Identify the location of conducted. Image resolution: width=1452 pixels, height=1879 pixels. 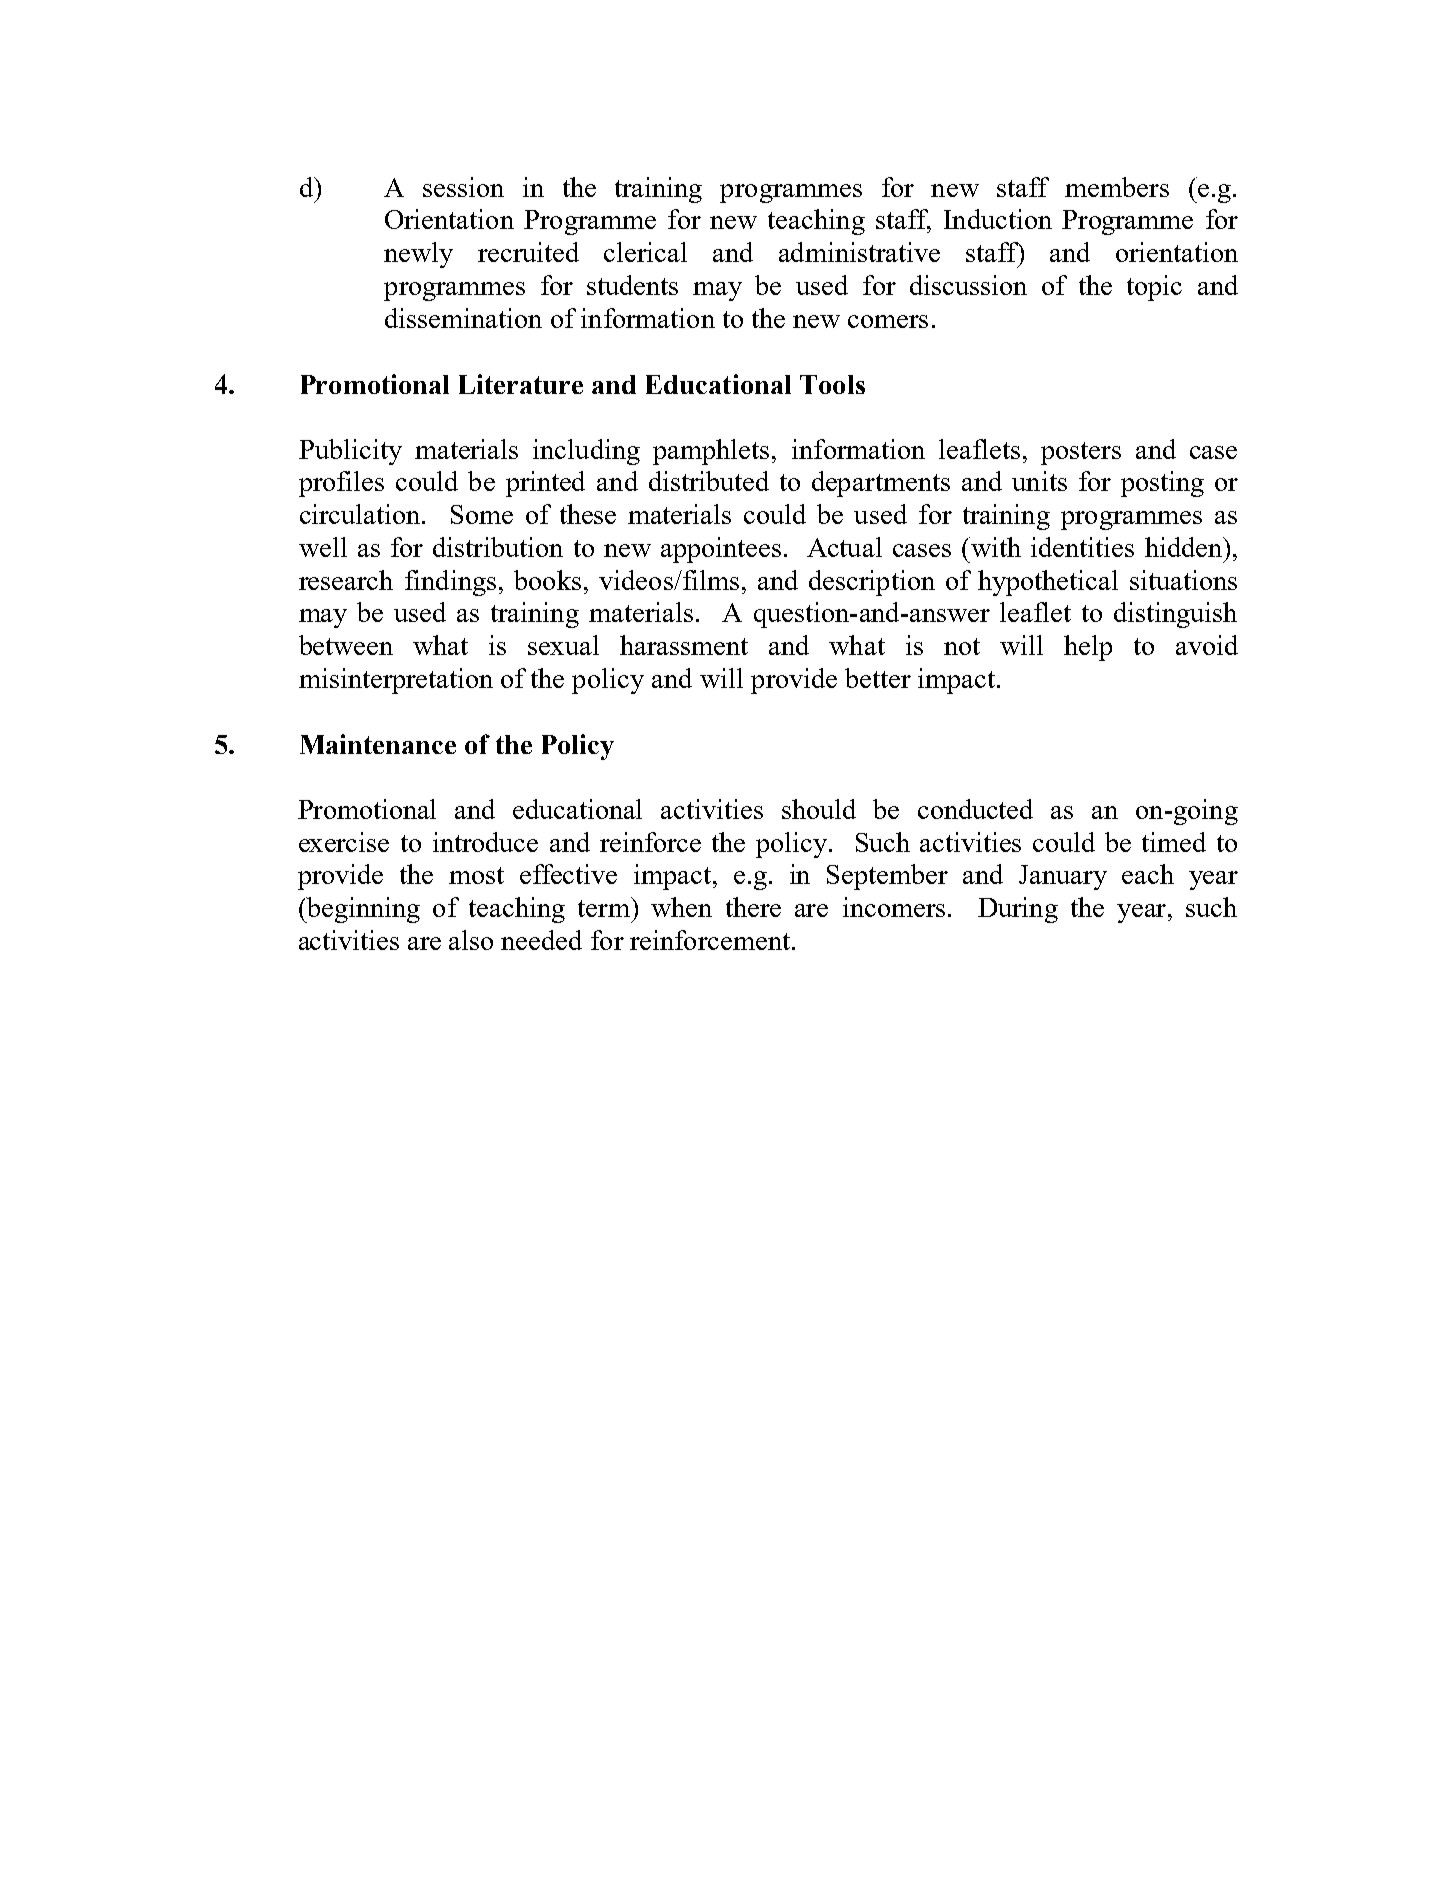
(975, 809).
